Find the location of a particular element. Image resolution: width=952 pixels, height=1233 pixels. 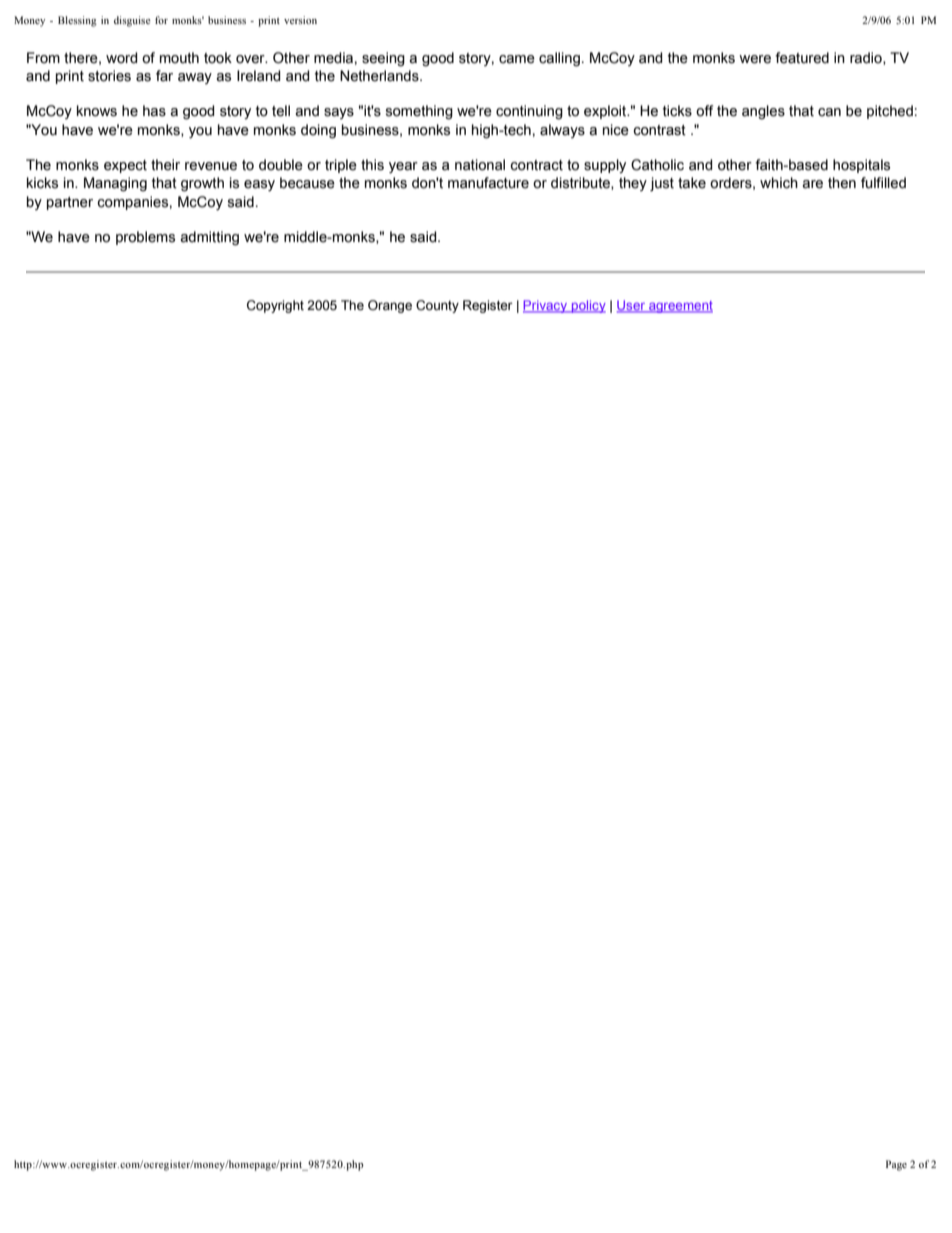

national is located at coordinates (480, 165).
